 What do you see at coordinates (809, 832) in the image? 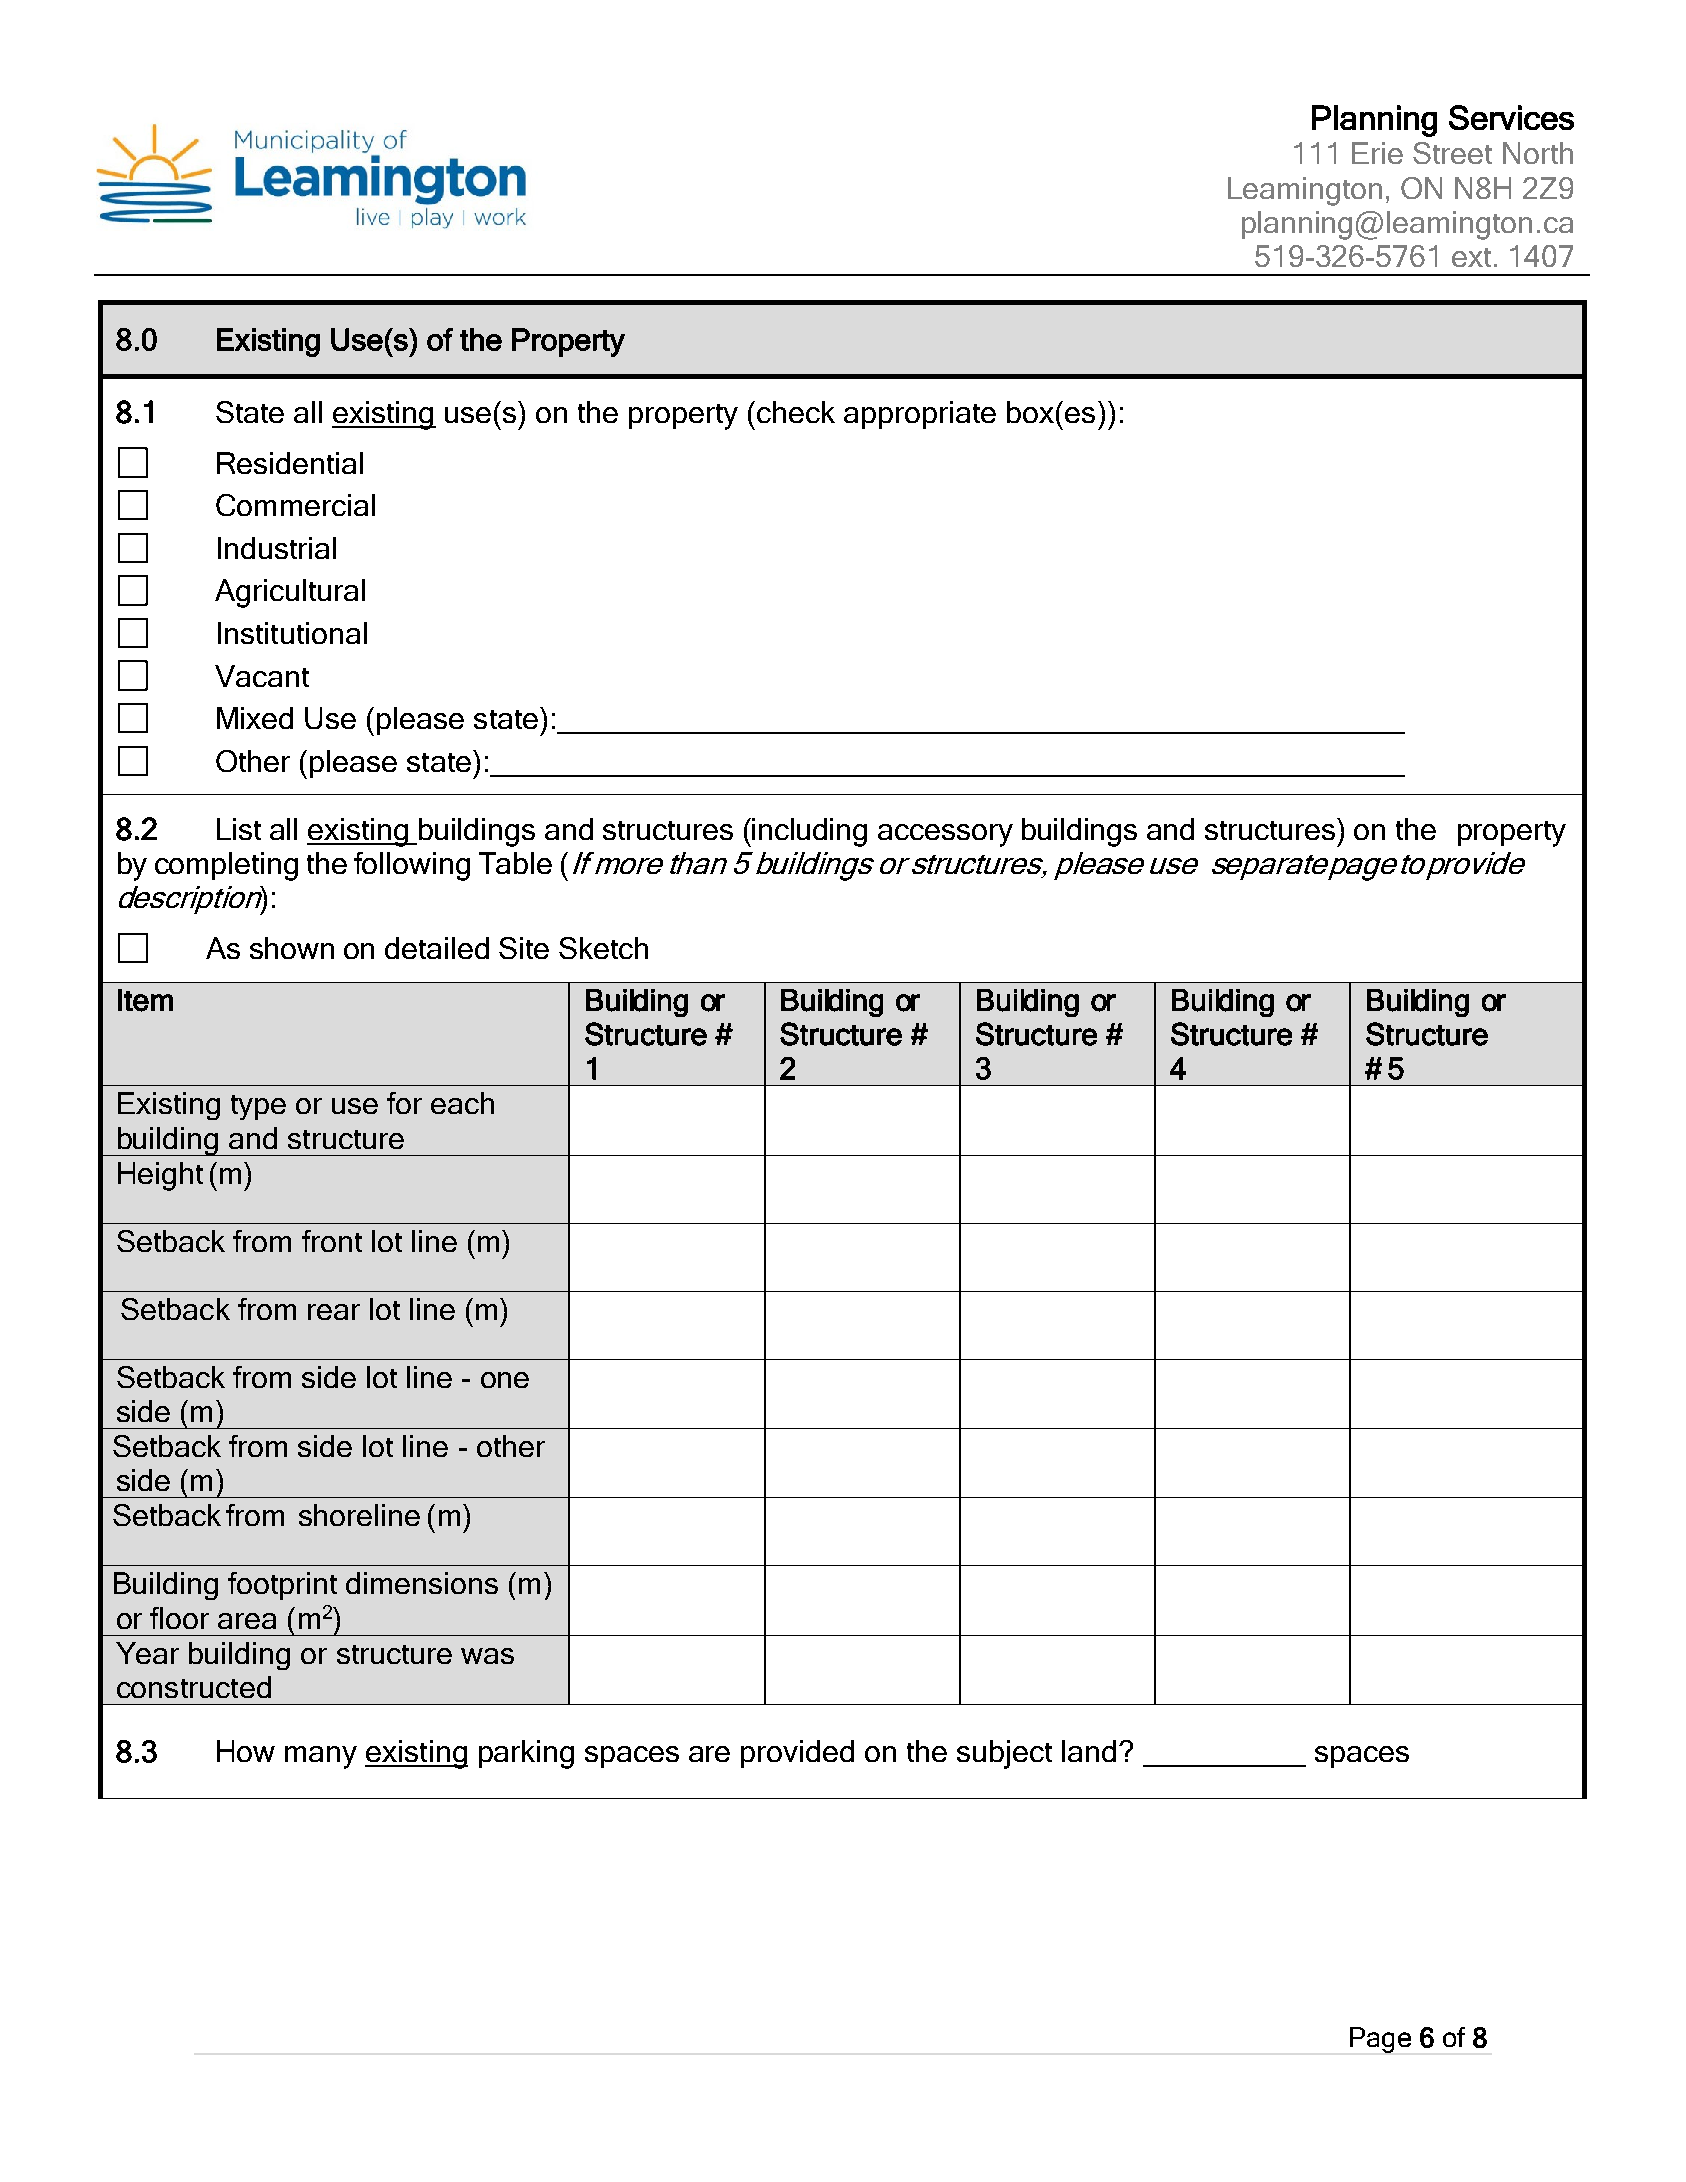
I see `including` at bounding box center [809, 832].
